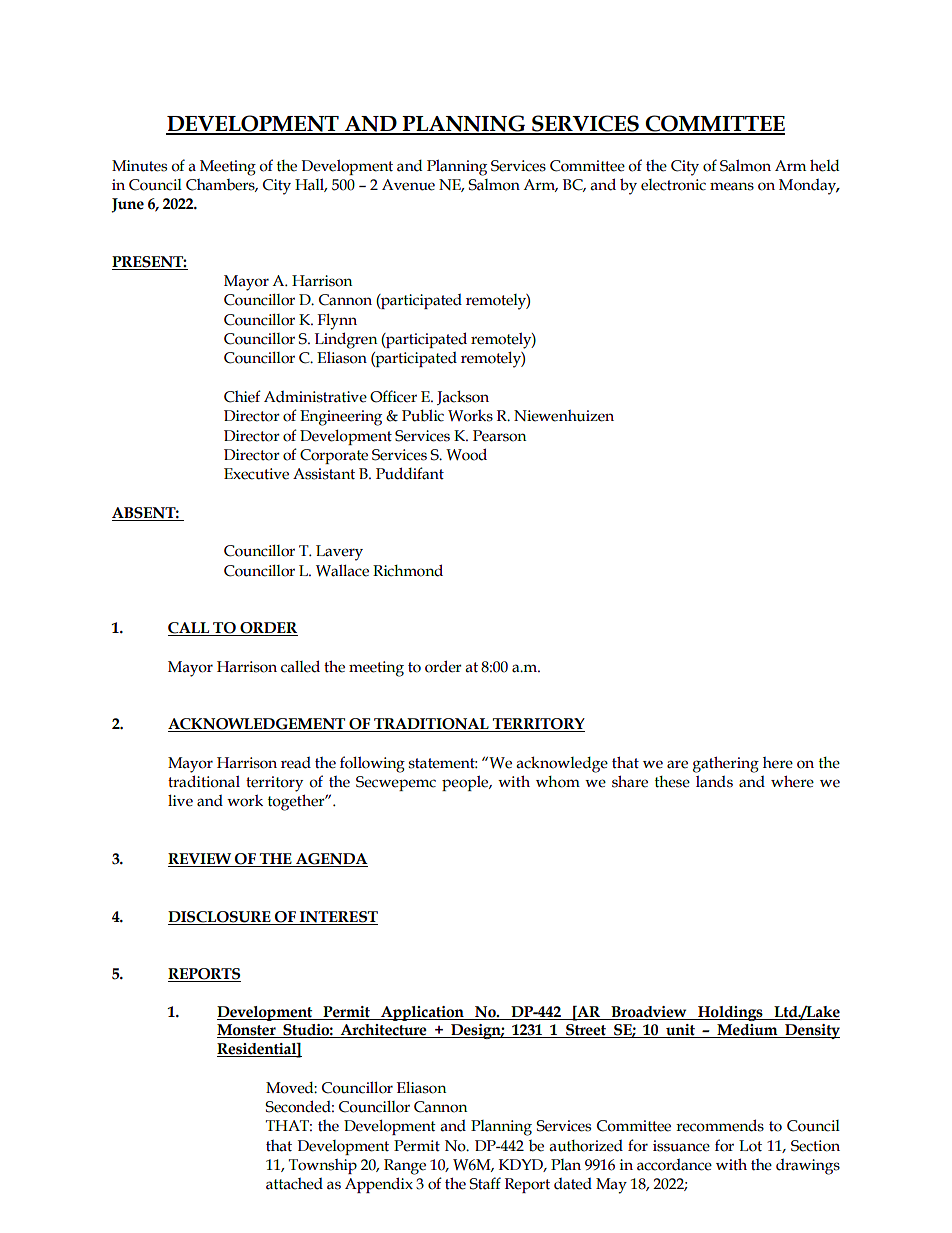 This screenshot has width=952, height=1233. What do you see at coordinates (180, 801) in the screenshot?
I see `live` at bounding box center [180, 801].
